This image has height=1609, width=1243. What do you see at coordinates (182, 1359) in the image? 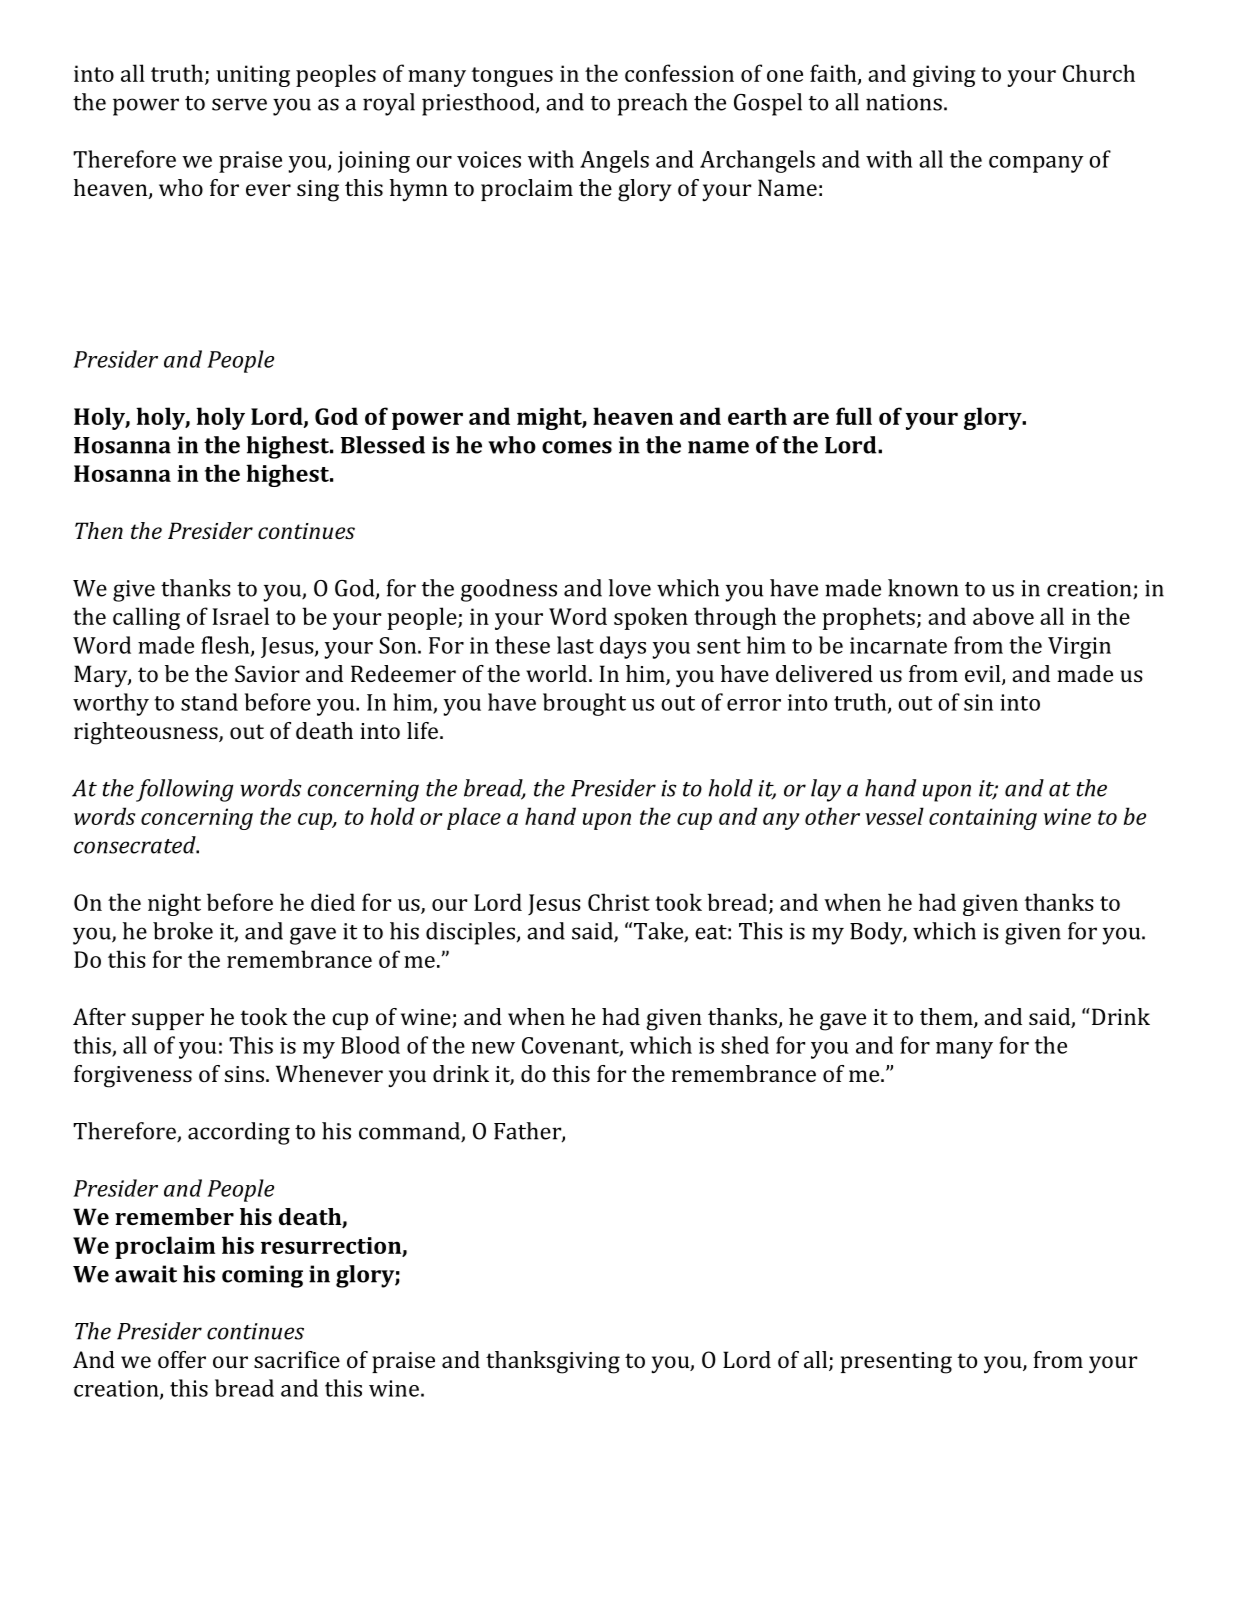
I see `offer` at bounding box center [182, 1359].
